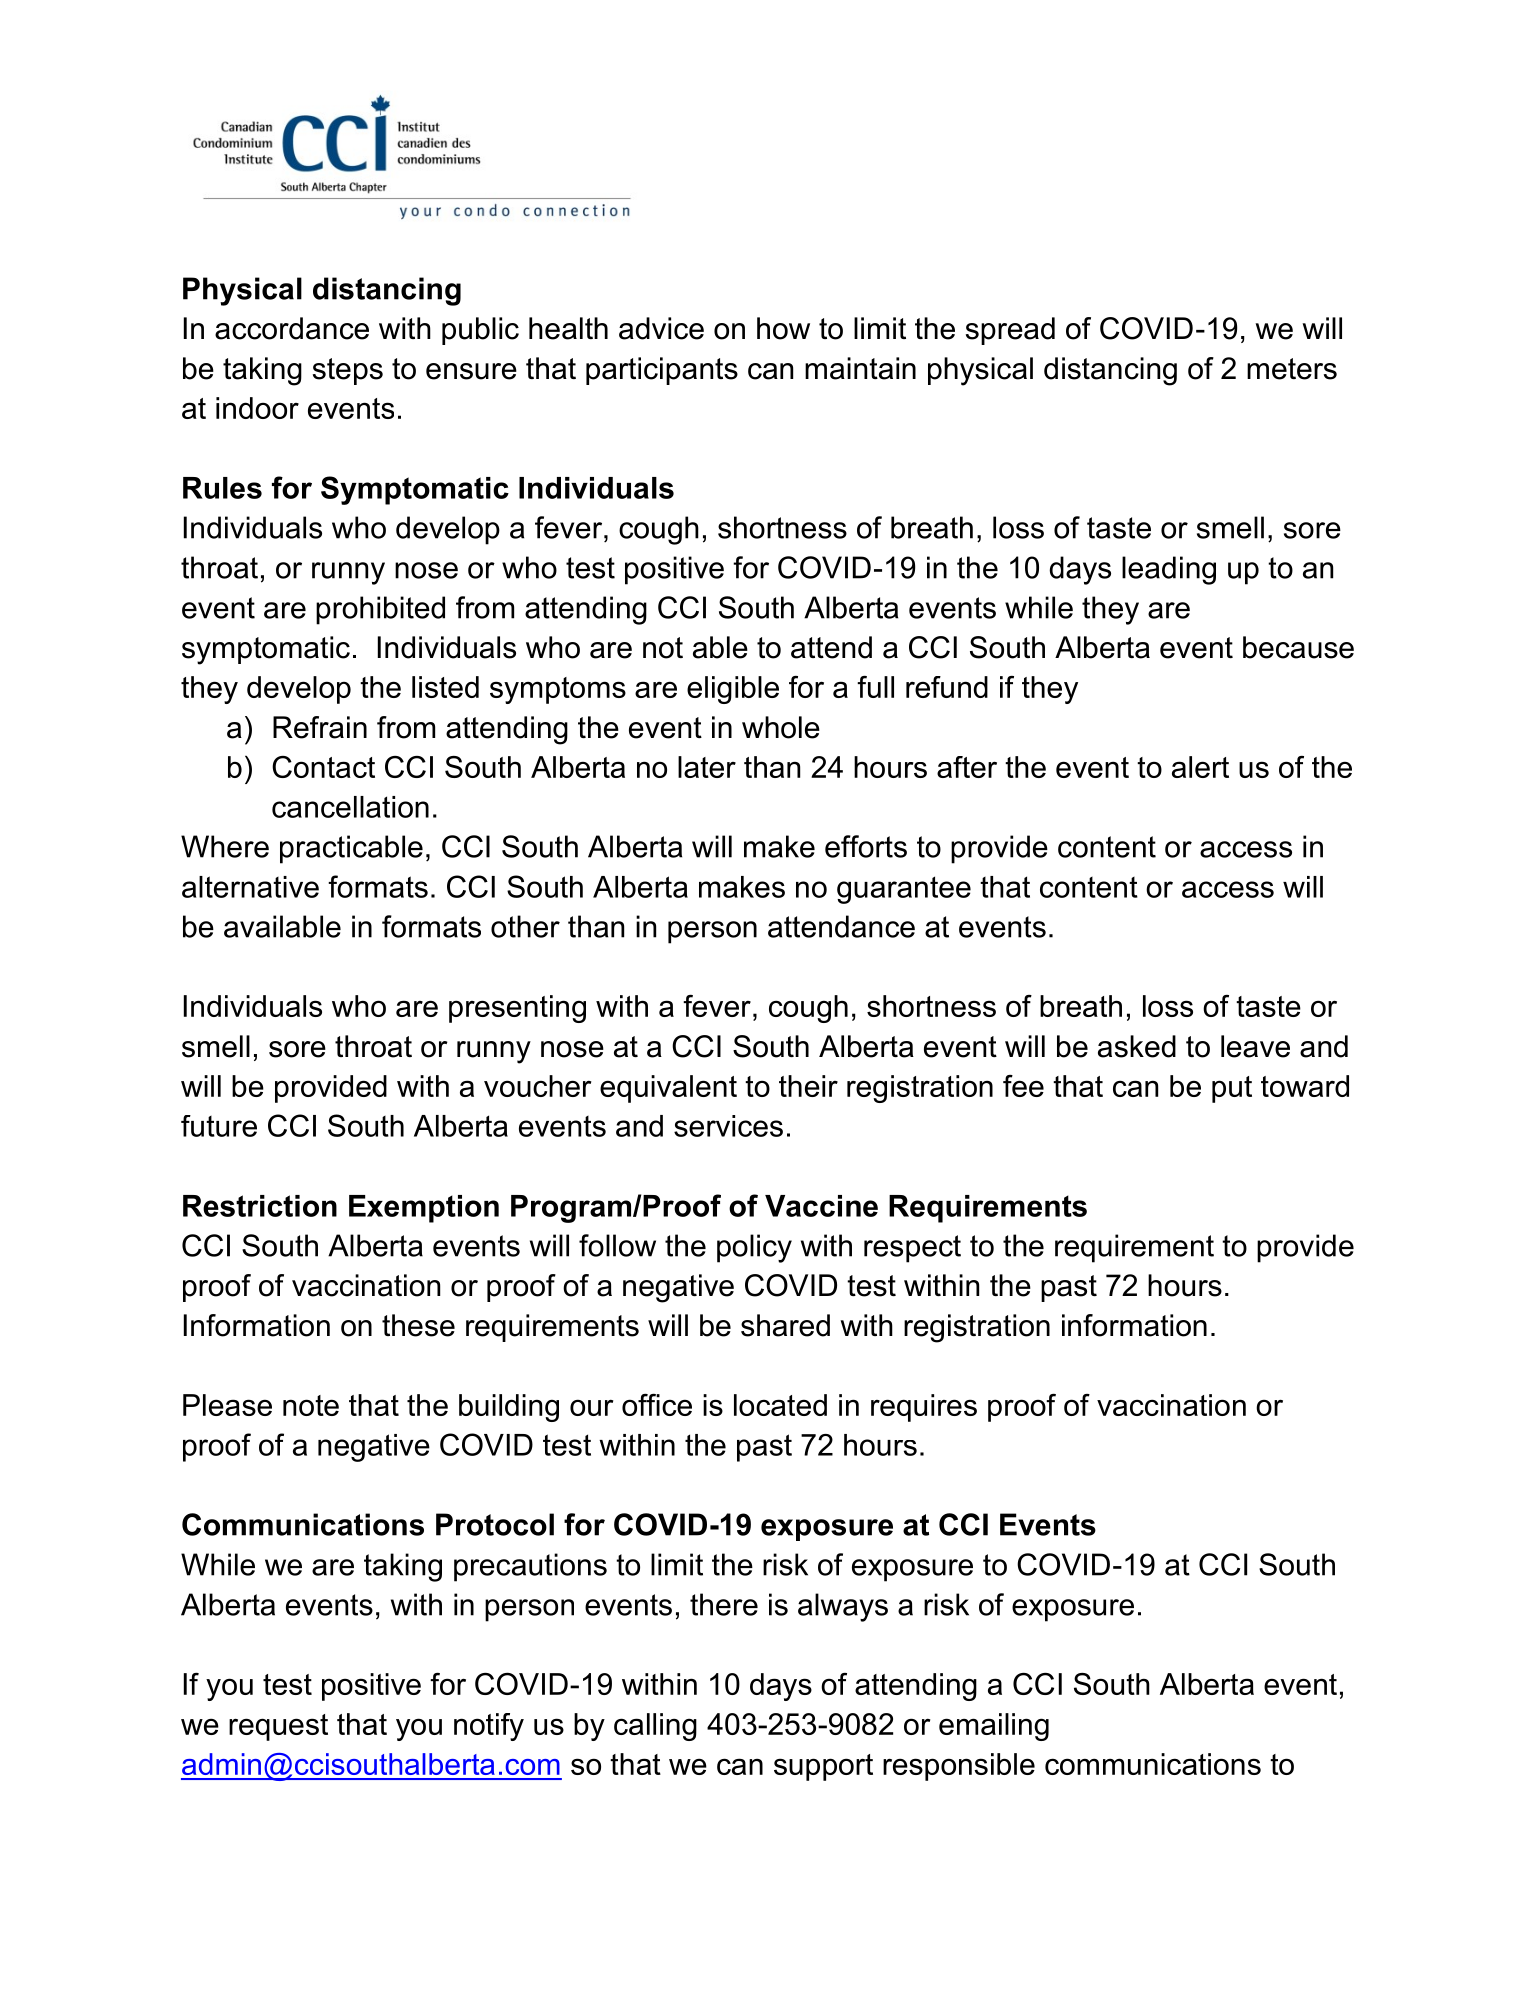 The height and width of the page is (1990, 1537). Describe the element at coordinates (1292, 369) in the page. I see `meters` at that location.
